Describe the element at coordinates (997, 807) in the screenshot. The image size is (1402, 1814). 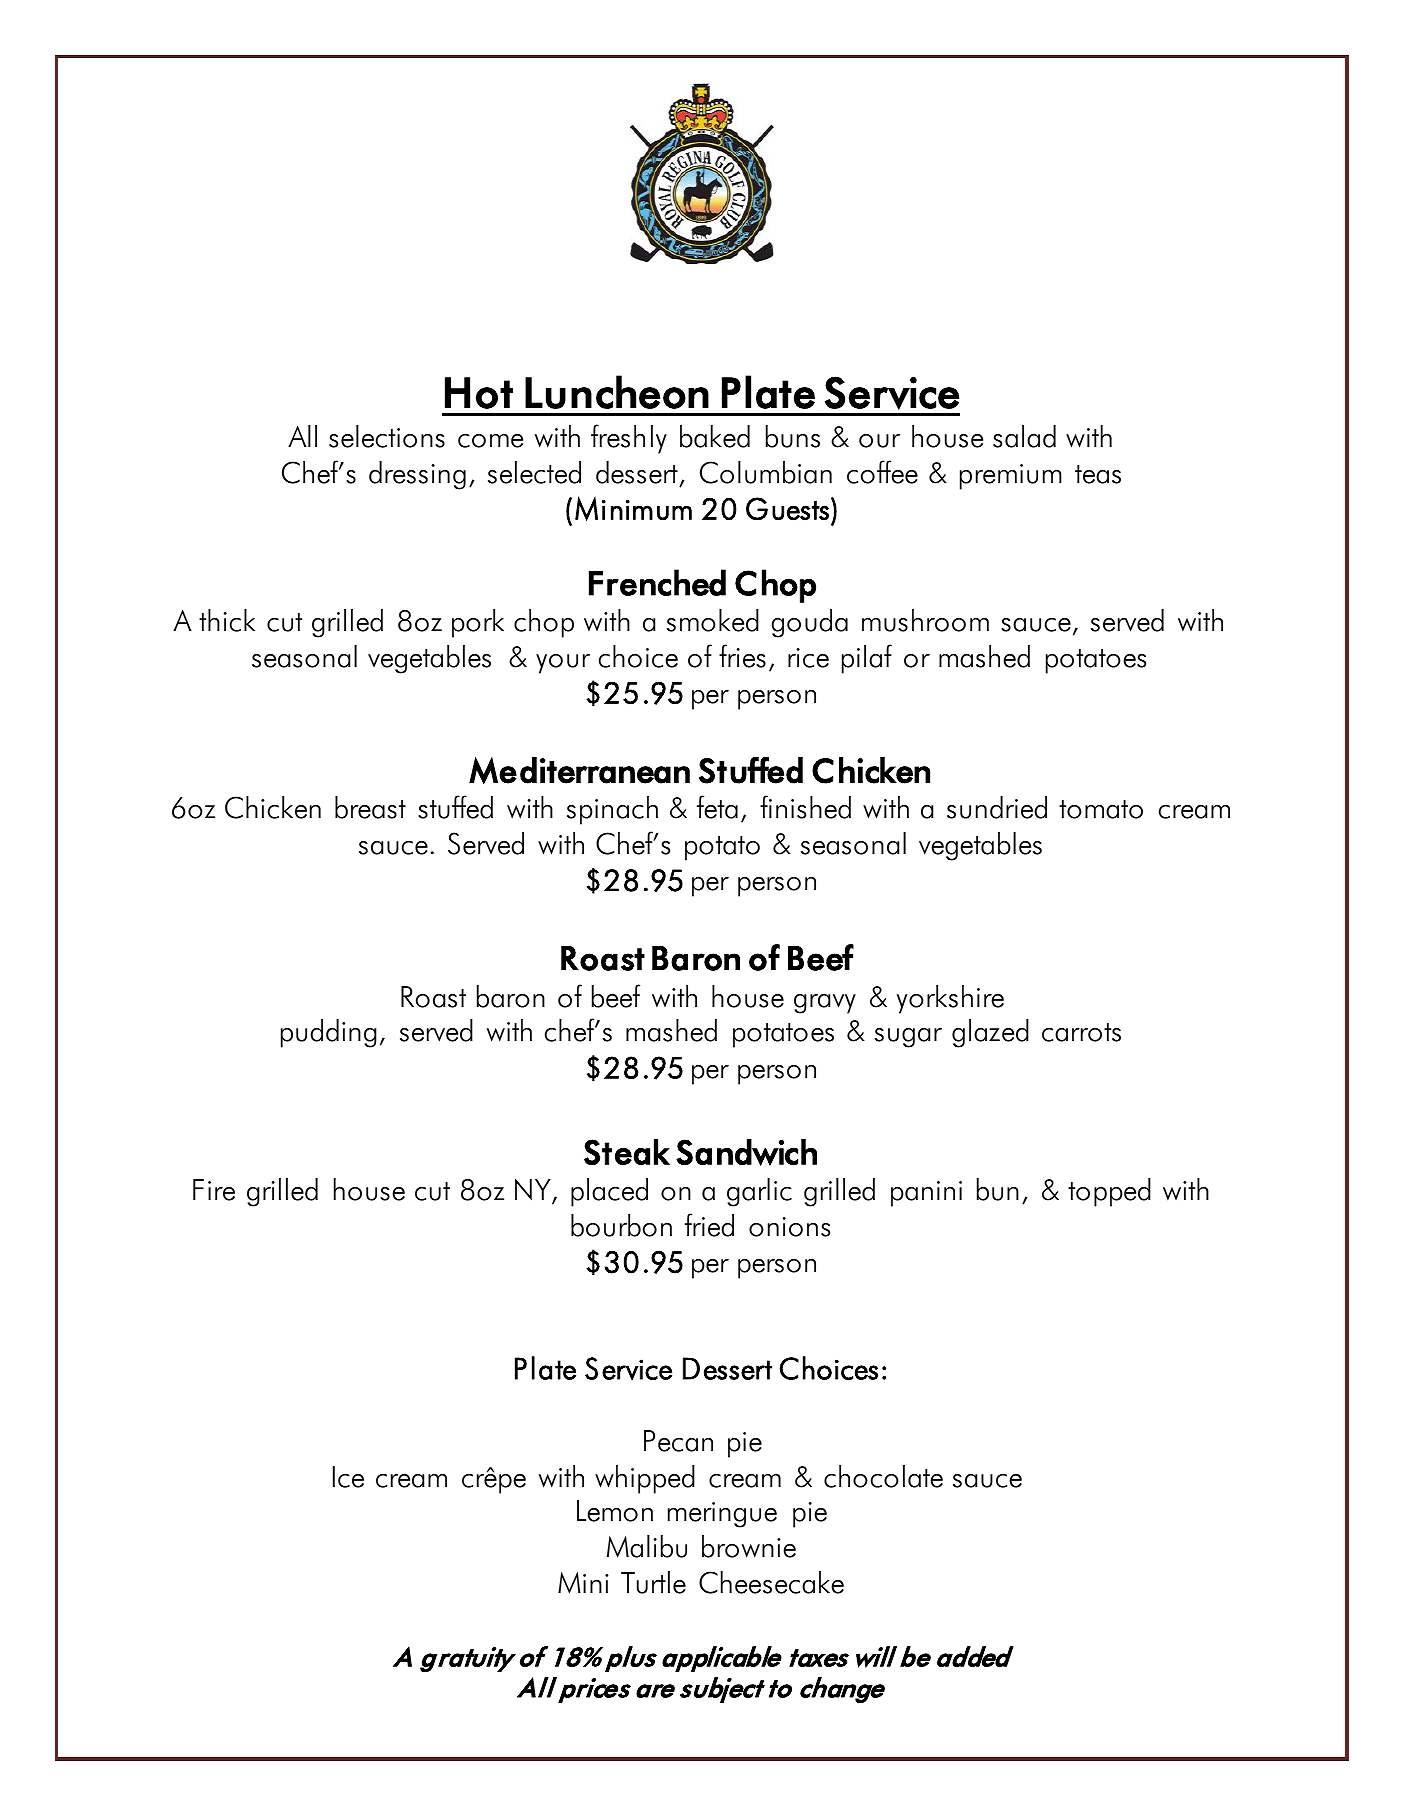
I see `sundried` at that location.
